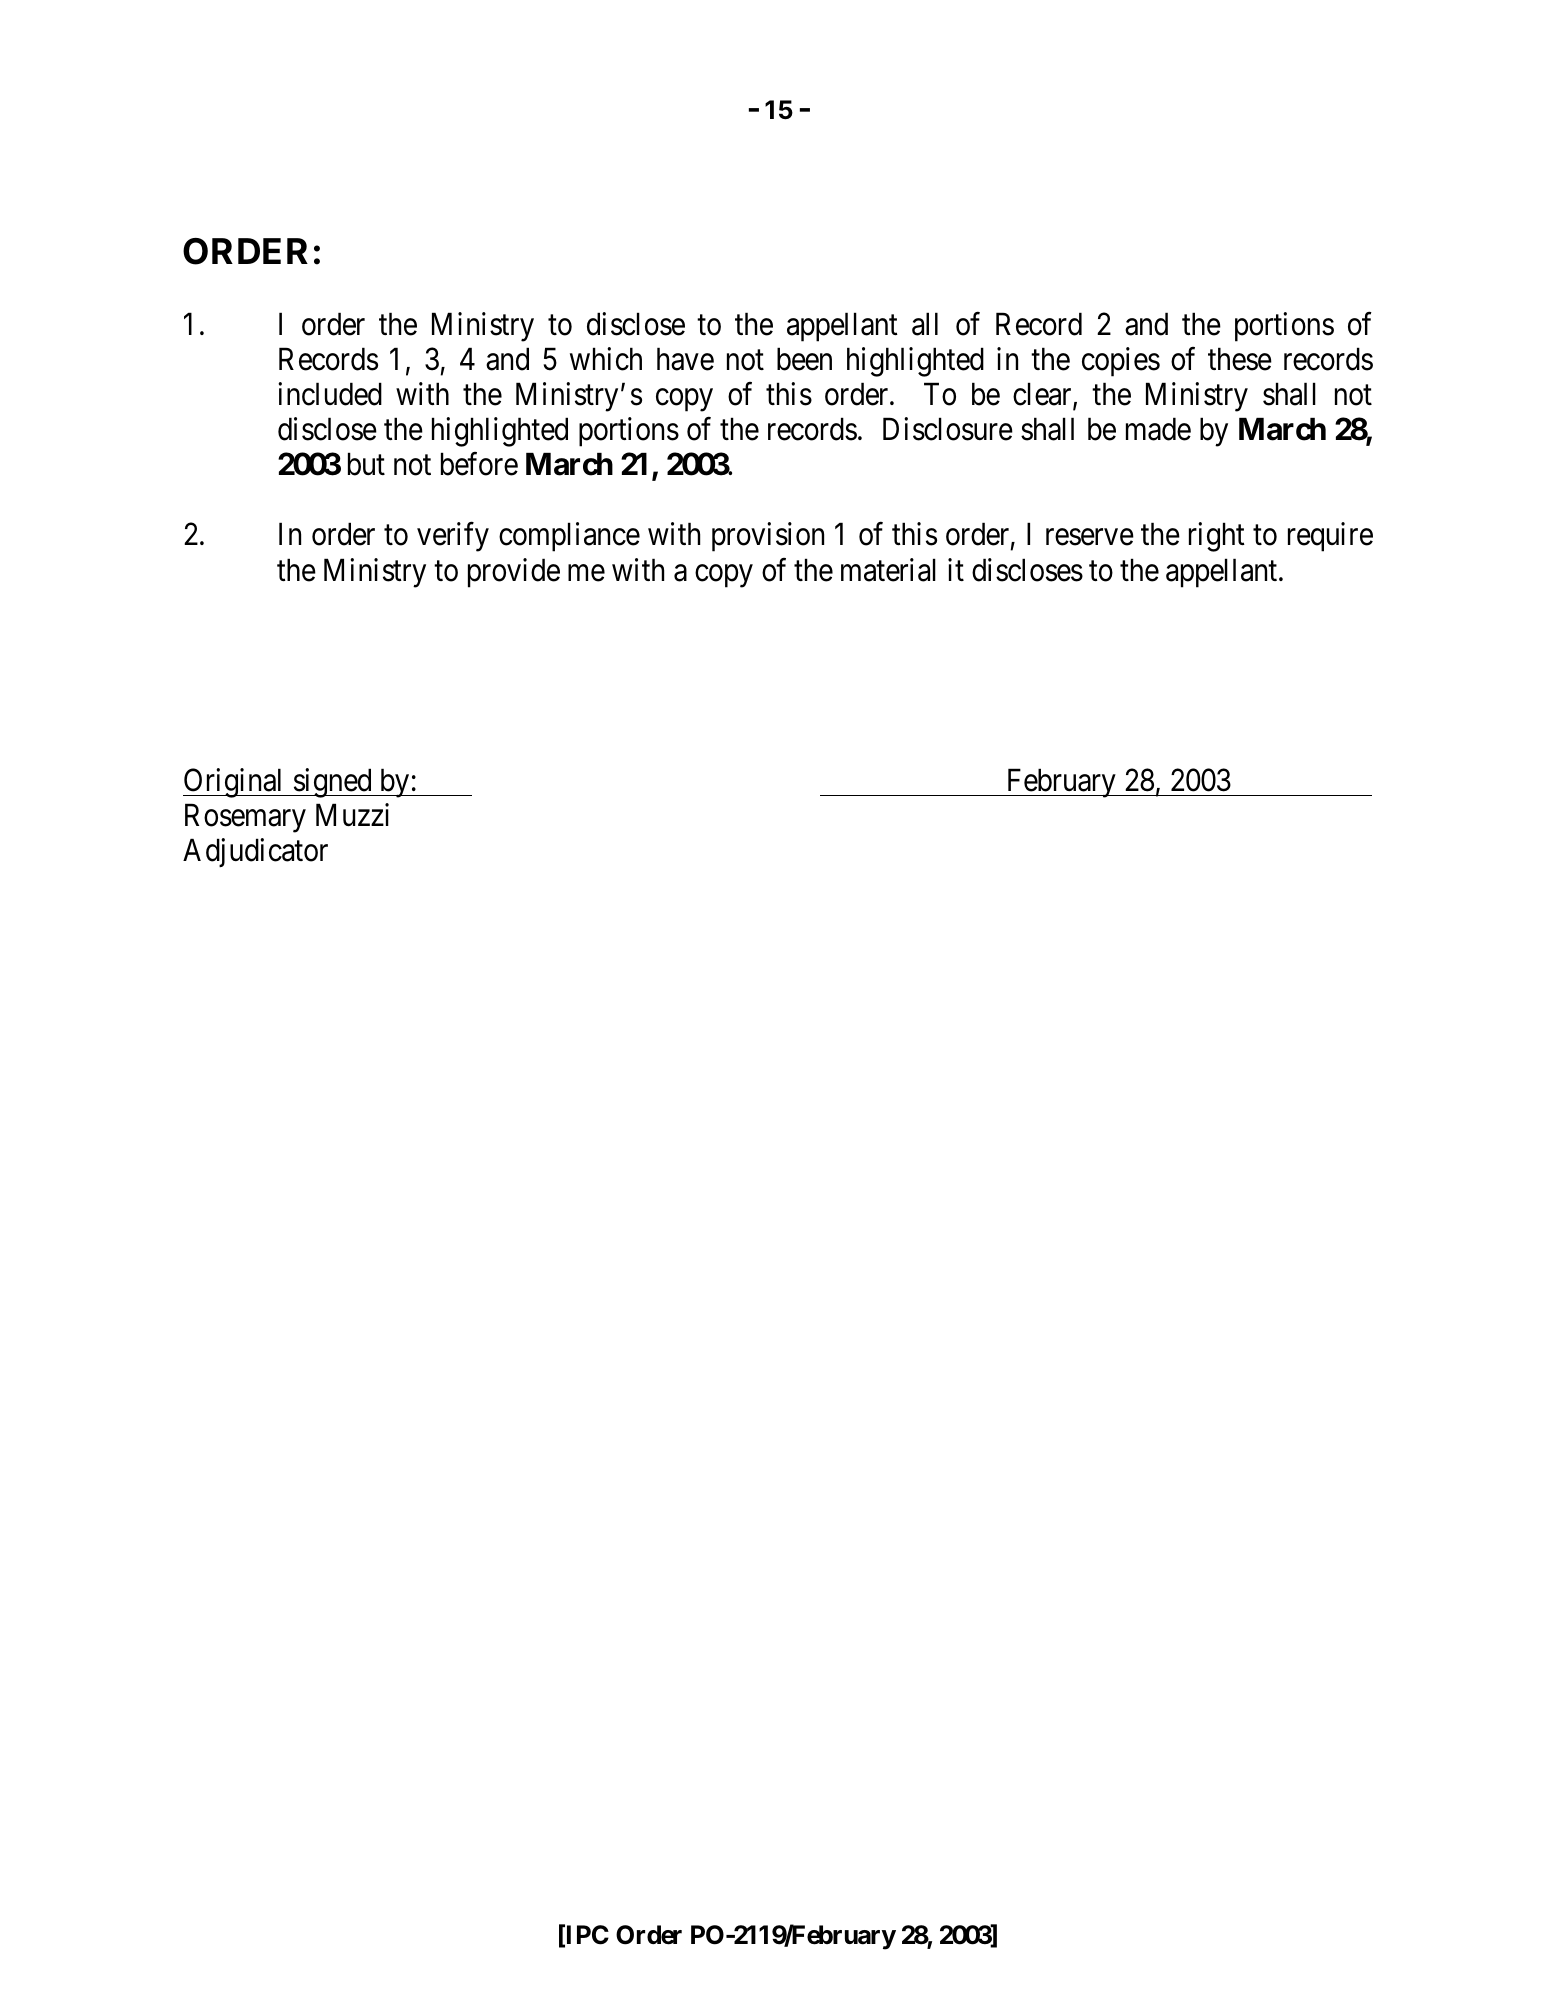  Describe the element at coordinates (804, 359) in the document. I see `been` at that location.
